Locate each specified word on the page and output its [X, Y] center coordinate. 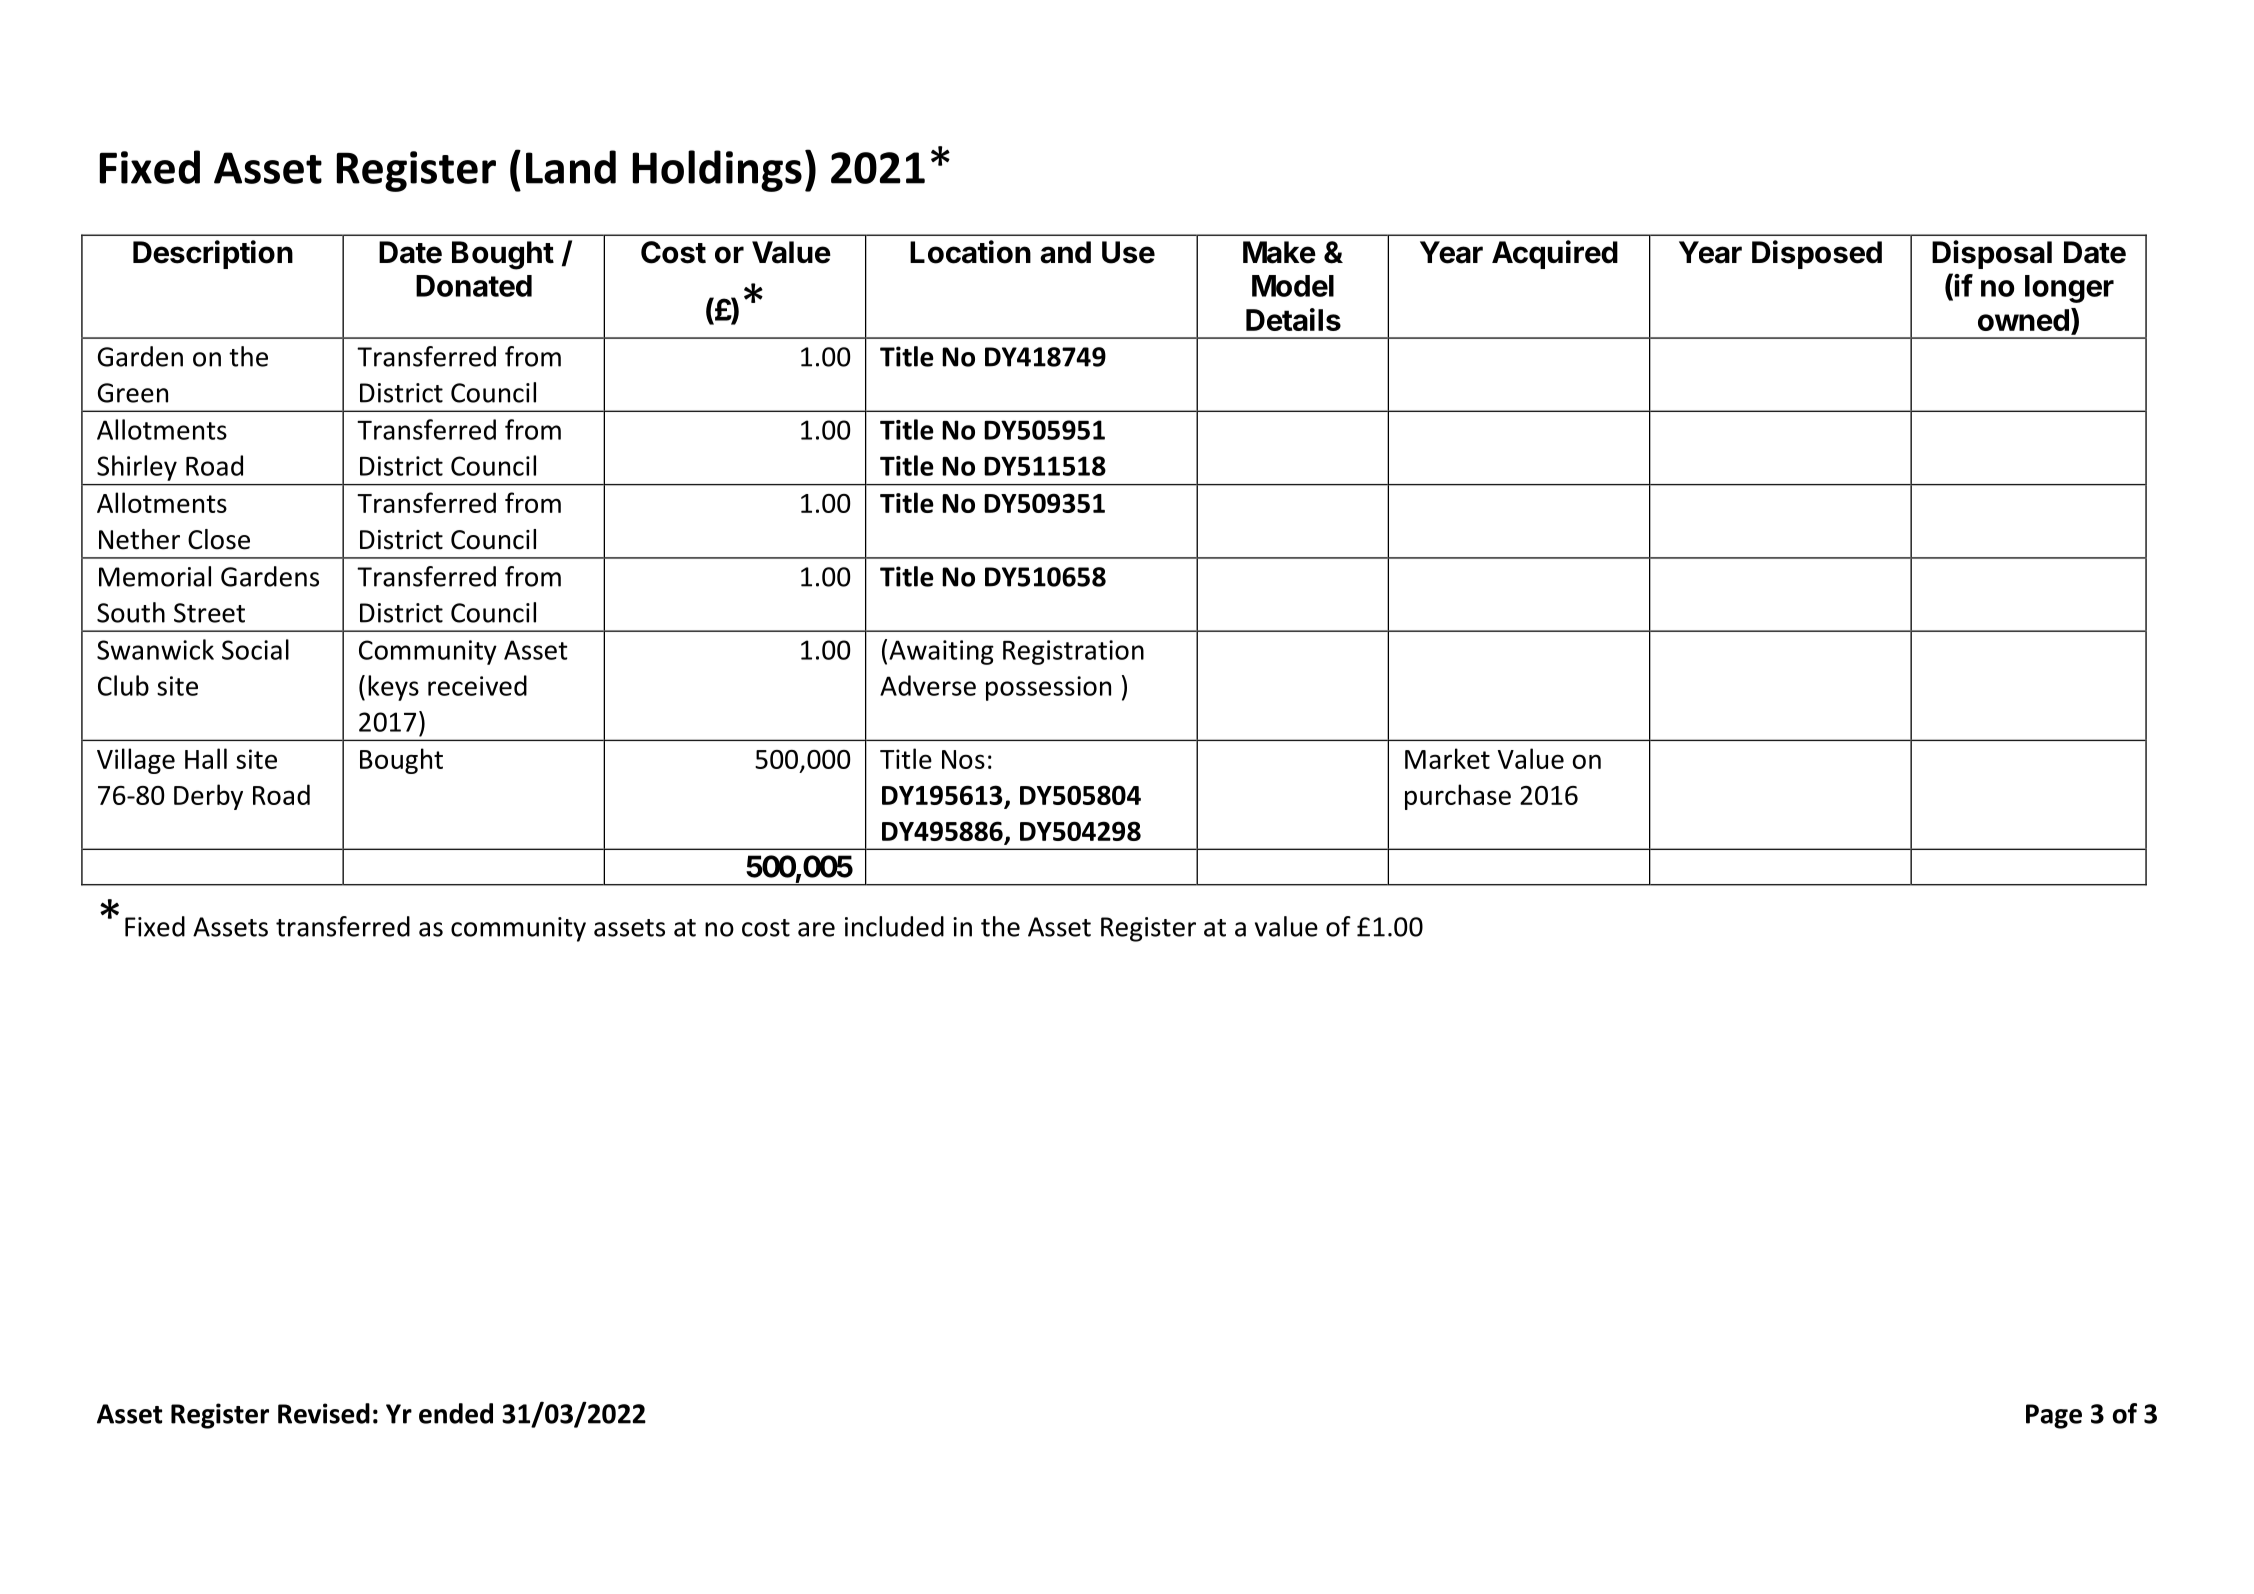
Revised [324, 1413]
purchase [1458, 797]
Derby [208, 797]
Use [1128, 252]
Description [213, 254]
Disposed [1817, 254]
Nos [963, 759]
